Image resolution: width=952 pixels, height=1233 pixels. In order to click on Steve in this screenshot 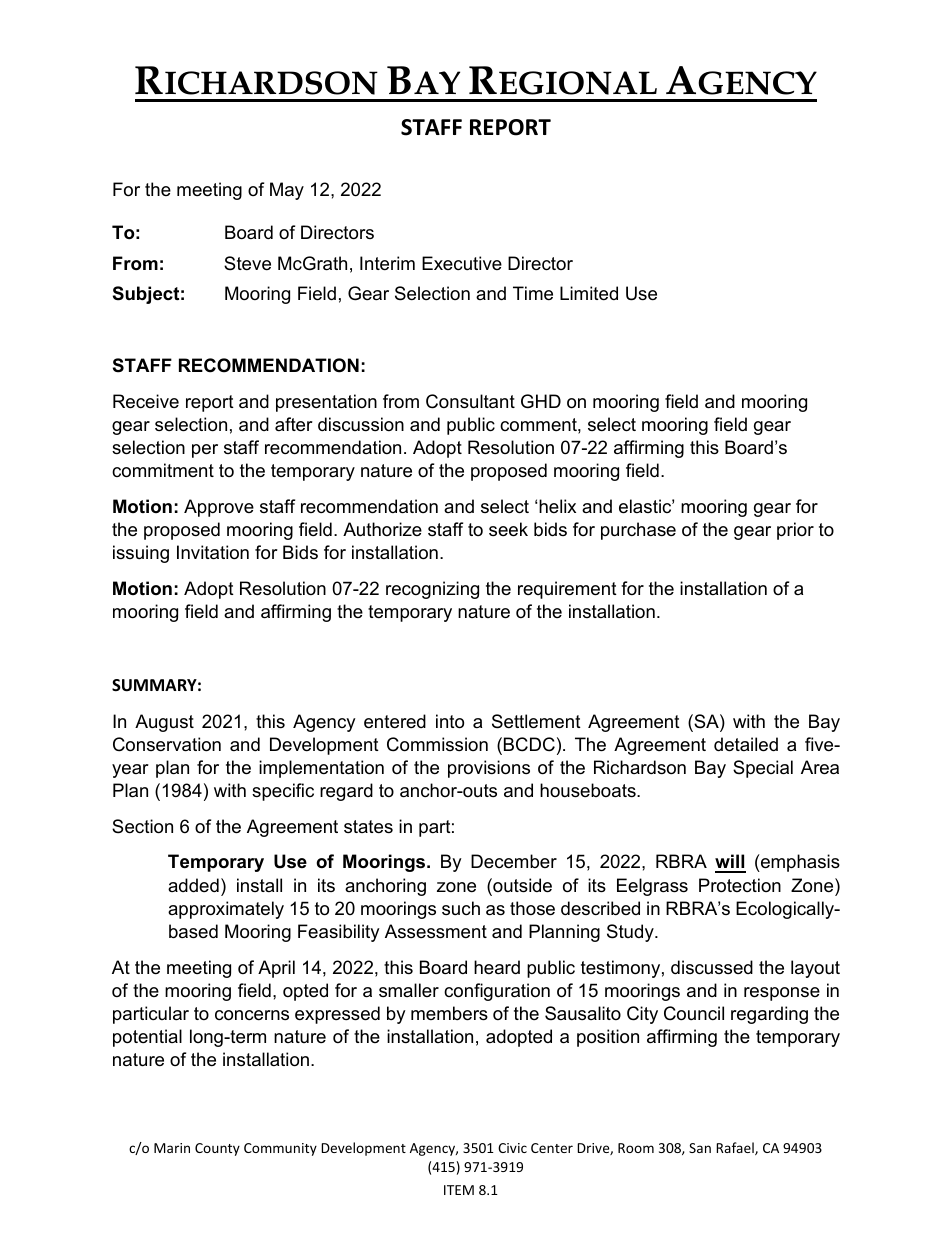, I will do `click(247, 263)`.
